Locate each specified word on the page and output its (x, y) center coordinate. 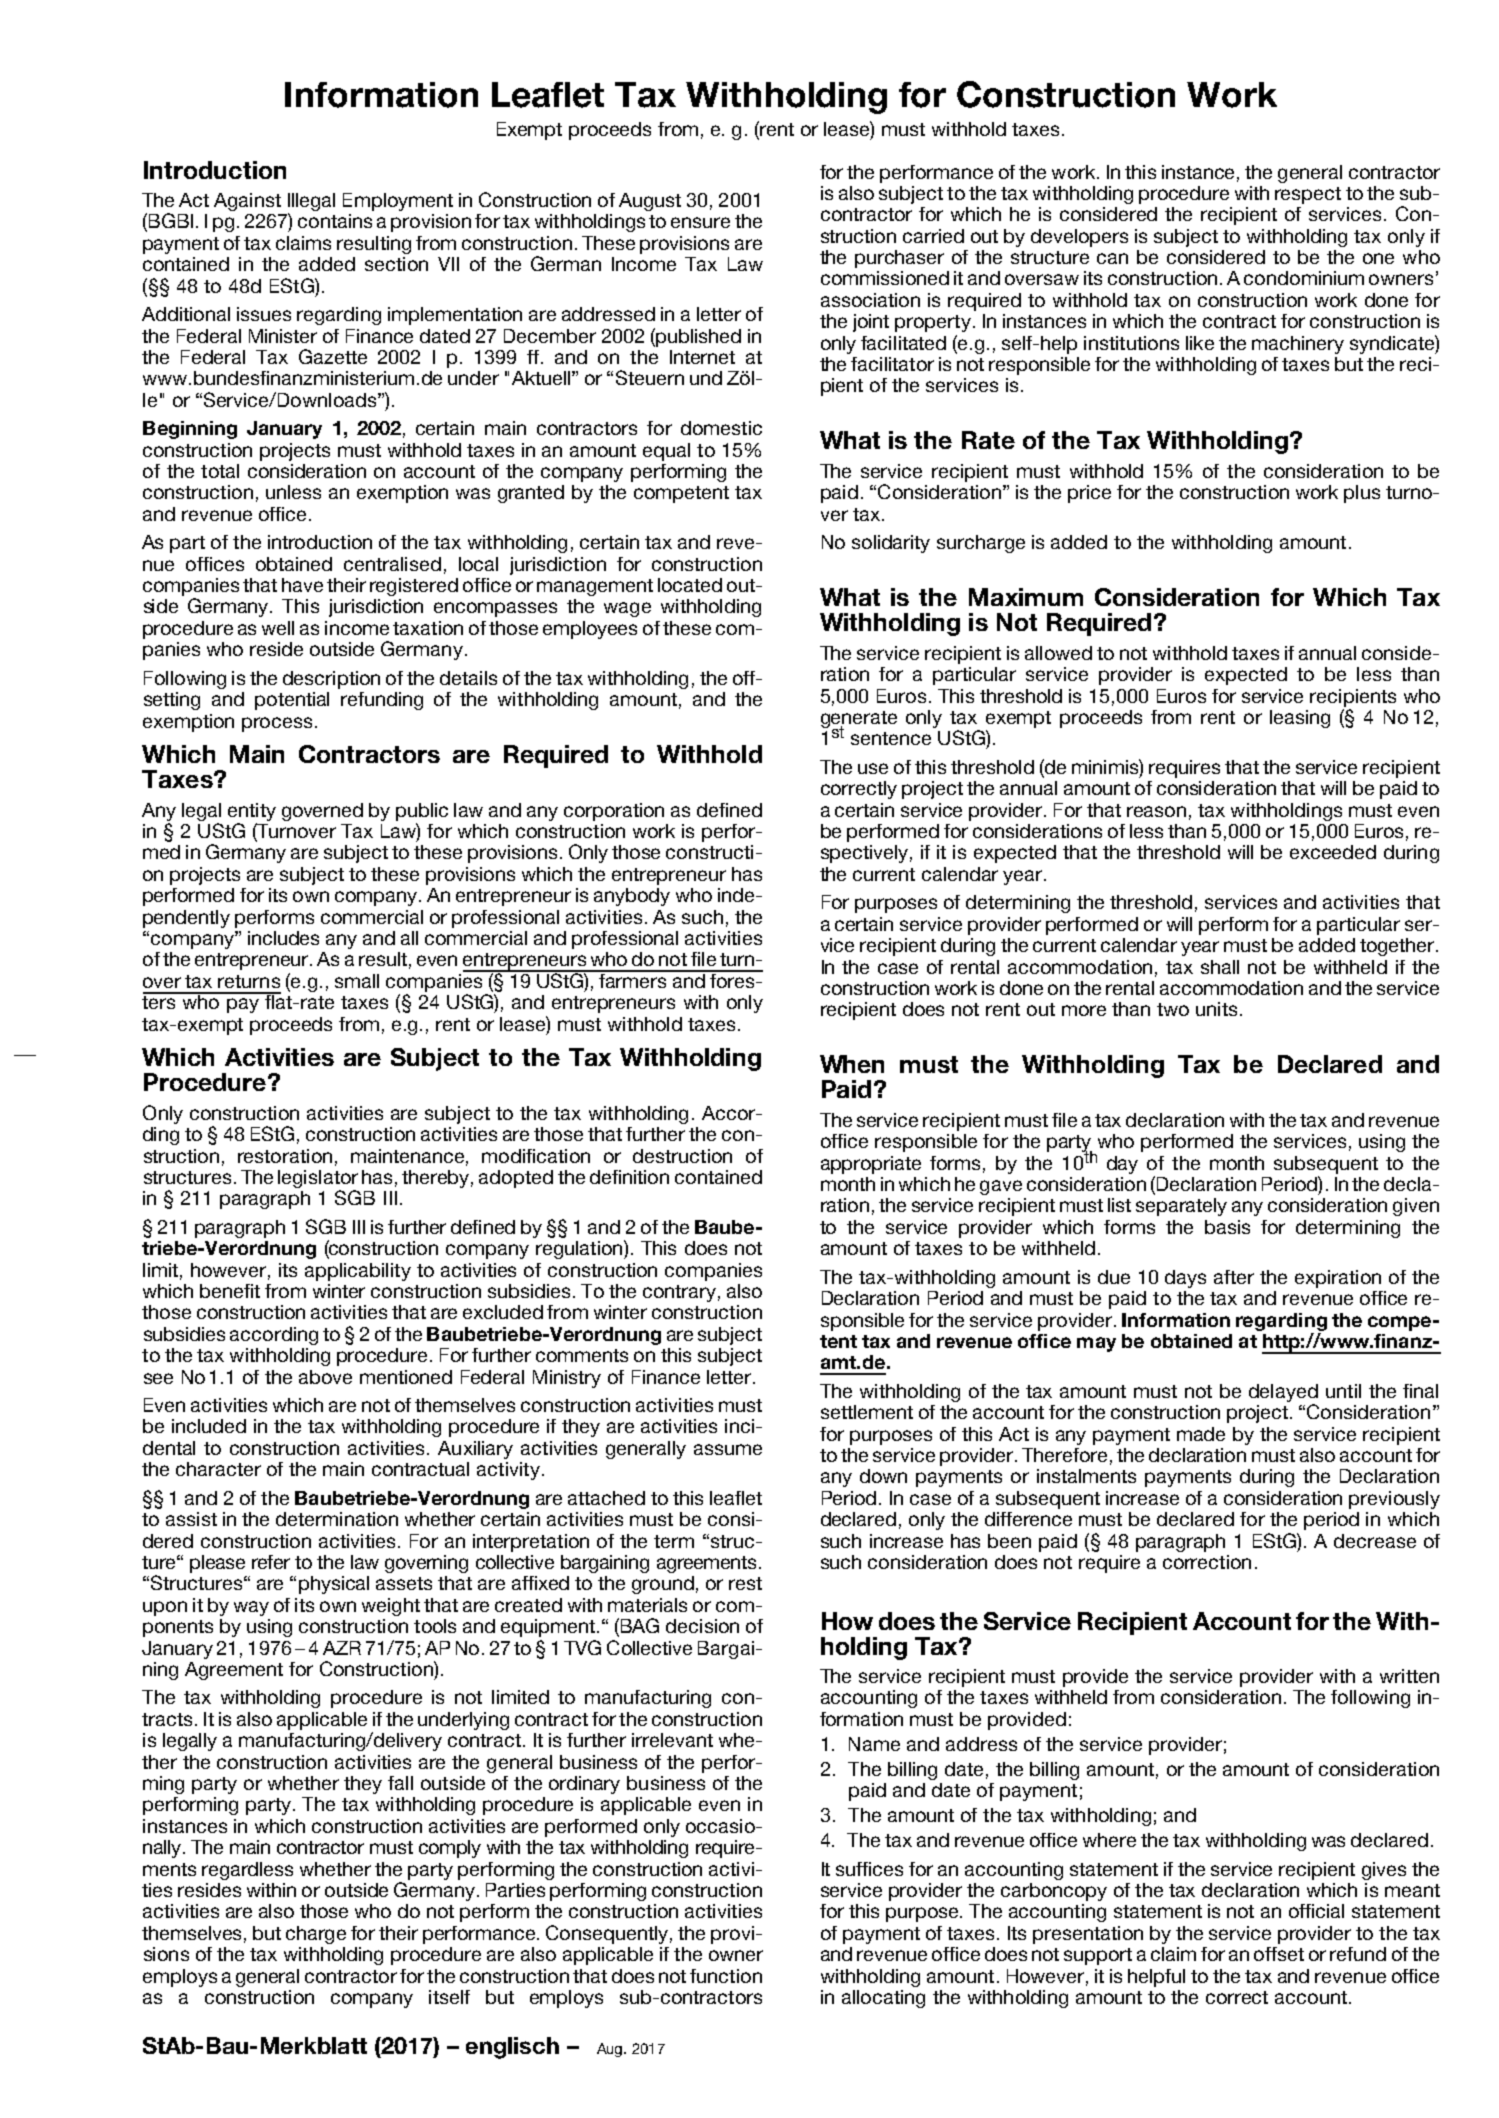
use (873, 768)
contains (335, 221)
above (325, 1377)
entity (252, 812)
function (726, 1976)
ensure (700, 222)
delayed (1283, 1393)
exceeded (1333, 852)
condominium (1304, 278)
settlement (867, 1412)
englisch (512, 2048)
